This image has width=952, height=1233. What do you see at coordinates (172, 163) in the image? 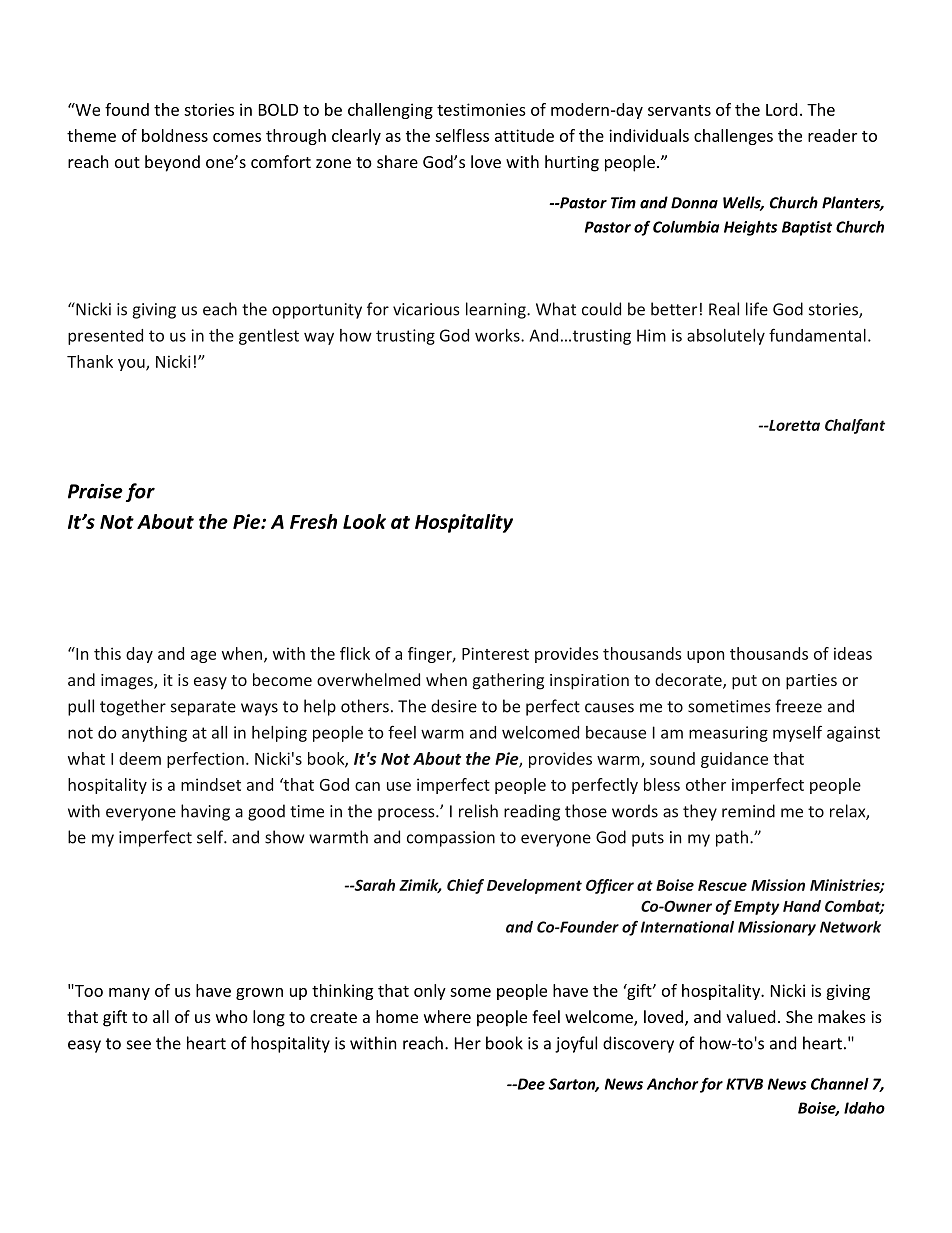
I see `beyond` at bounding box center [172, 163].
